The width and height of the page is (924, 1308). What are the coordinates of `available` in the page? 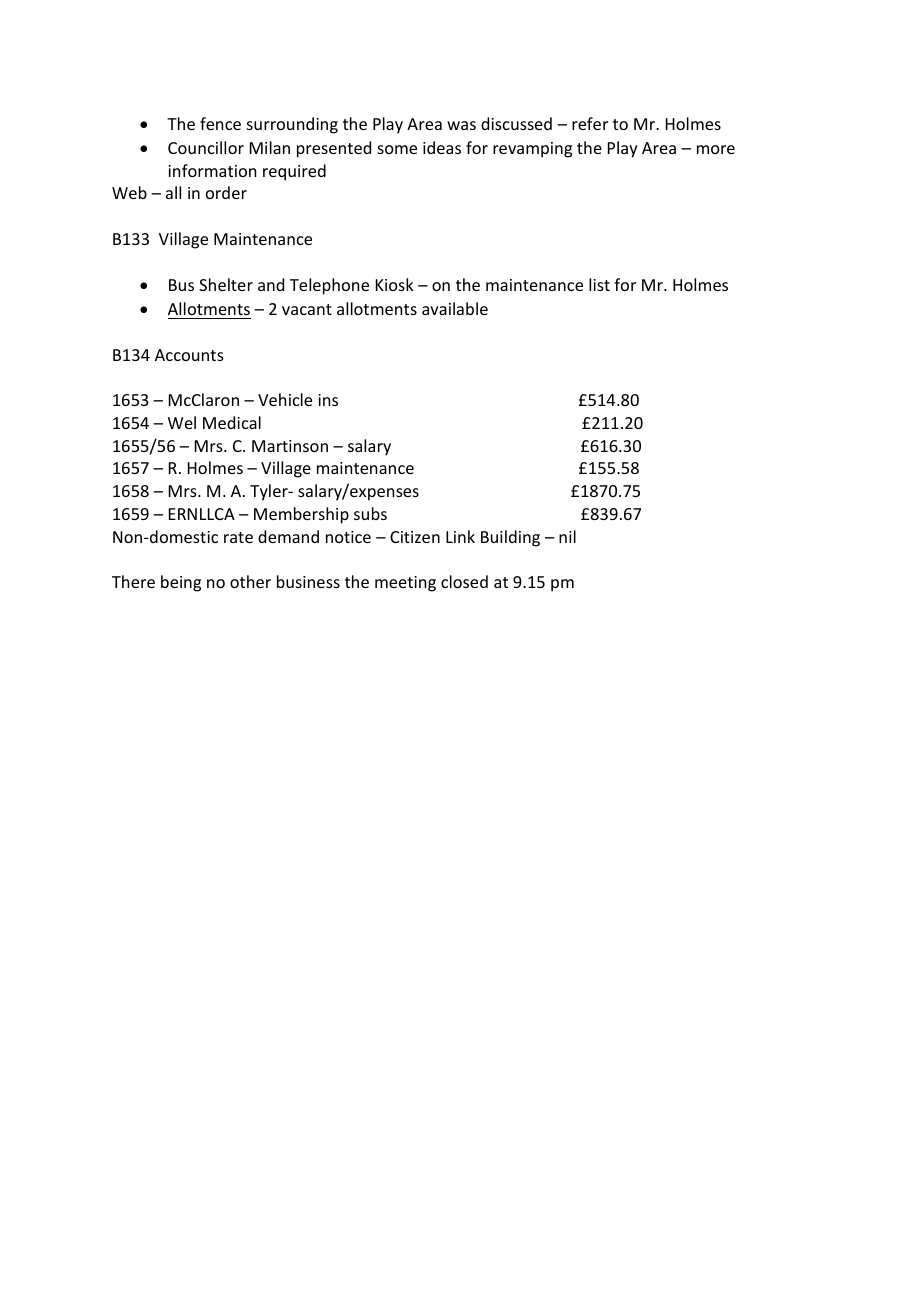 It's located at (455, 308).
